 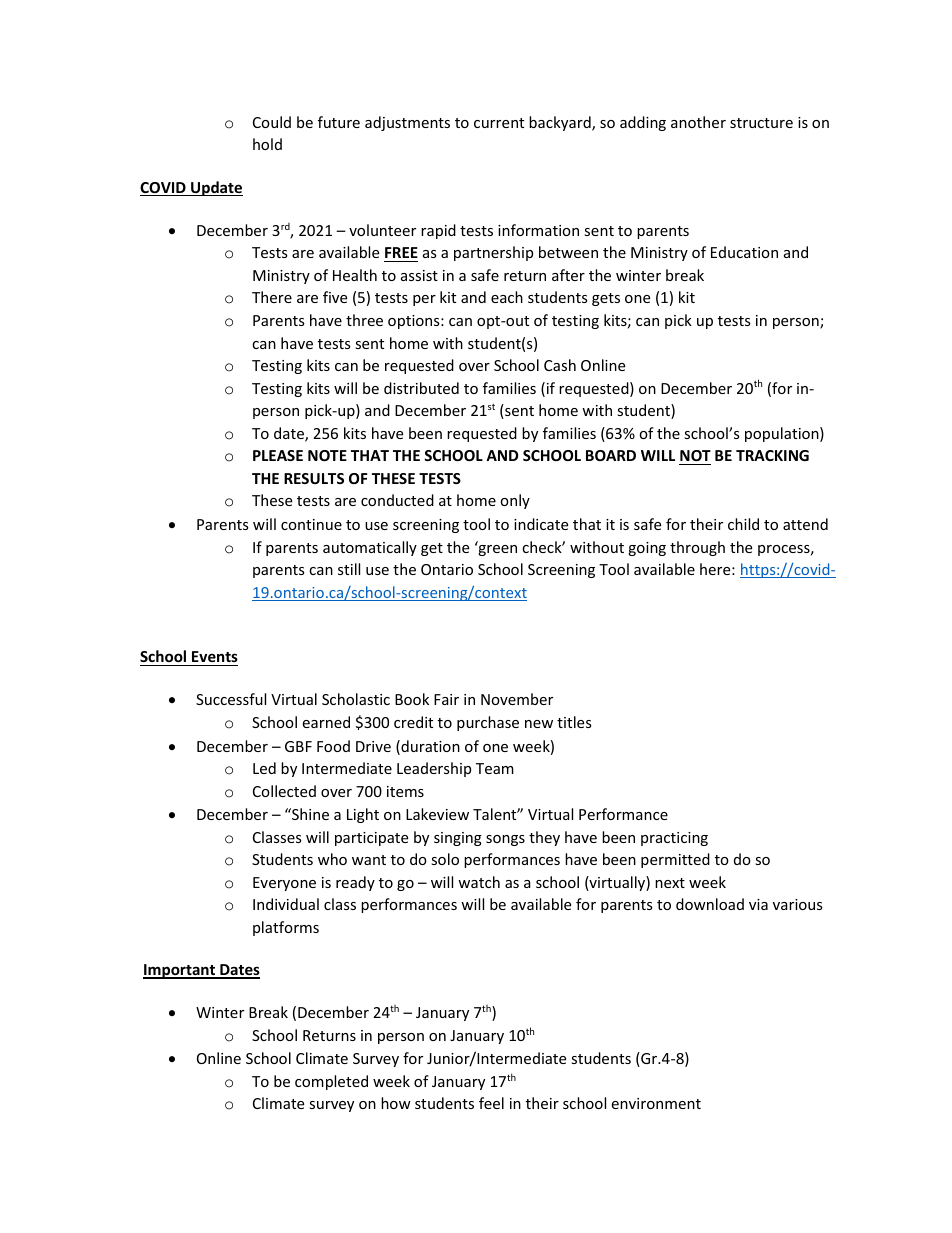 I want to click on completed, so click(x=331, y=1082).
